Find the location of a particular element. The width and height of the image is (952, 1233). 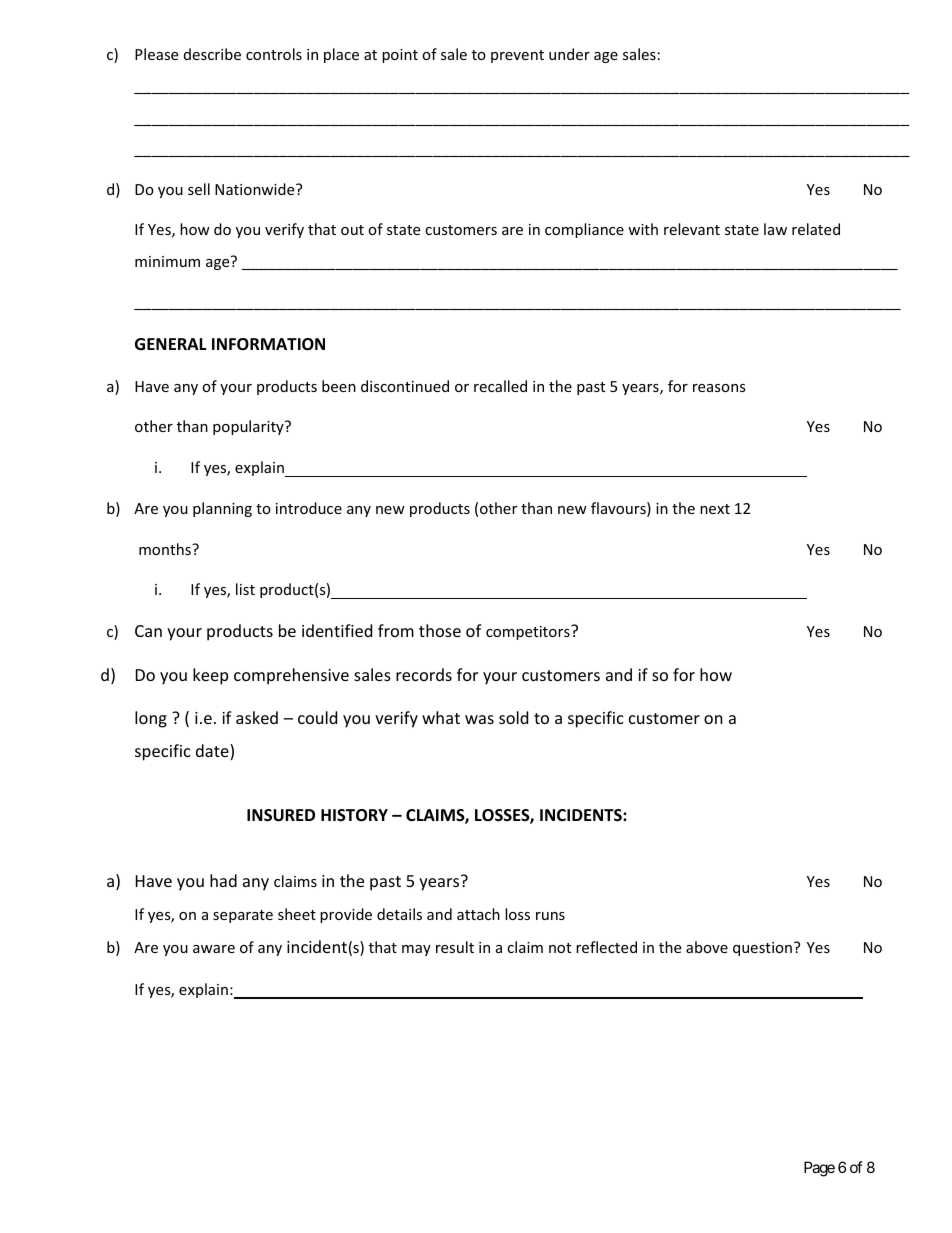

INFORMATION is located at coordinates (268, 344).
